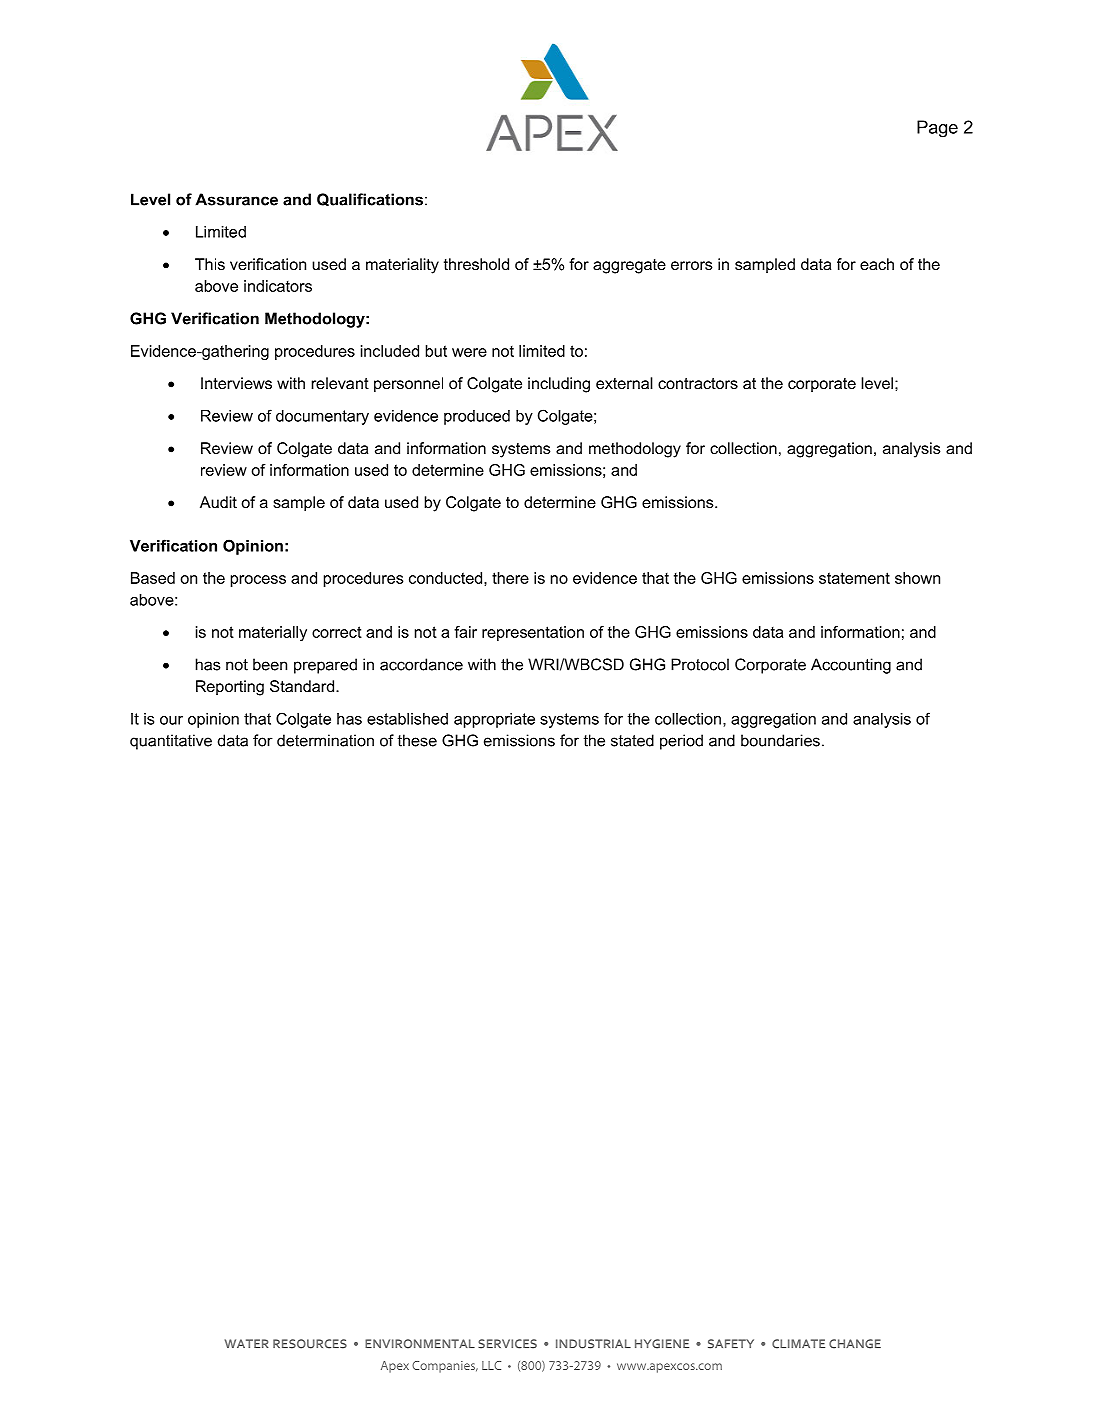  What do you see at coordinates (632, 740) in the screenshot?
I see `stated` at bounding box center [632, 740].
